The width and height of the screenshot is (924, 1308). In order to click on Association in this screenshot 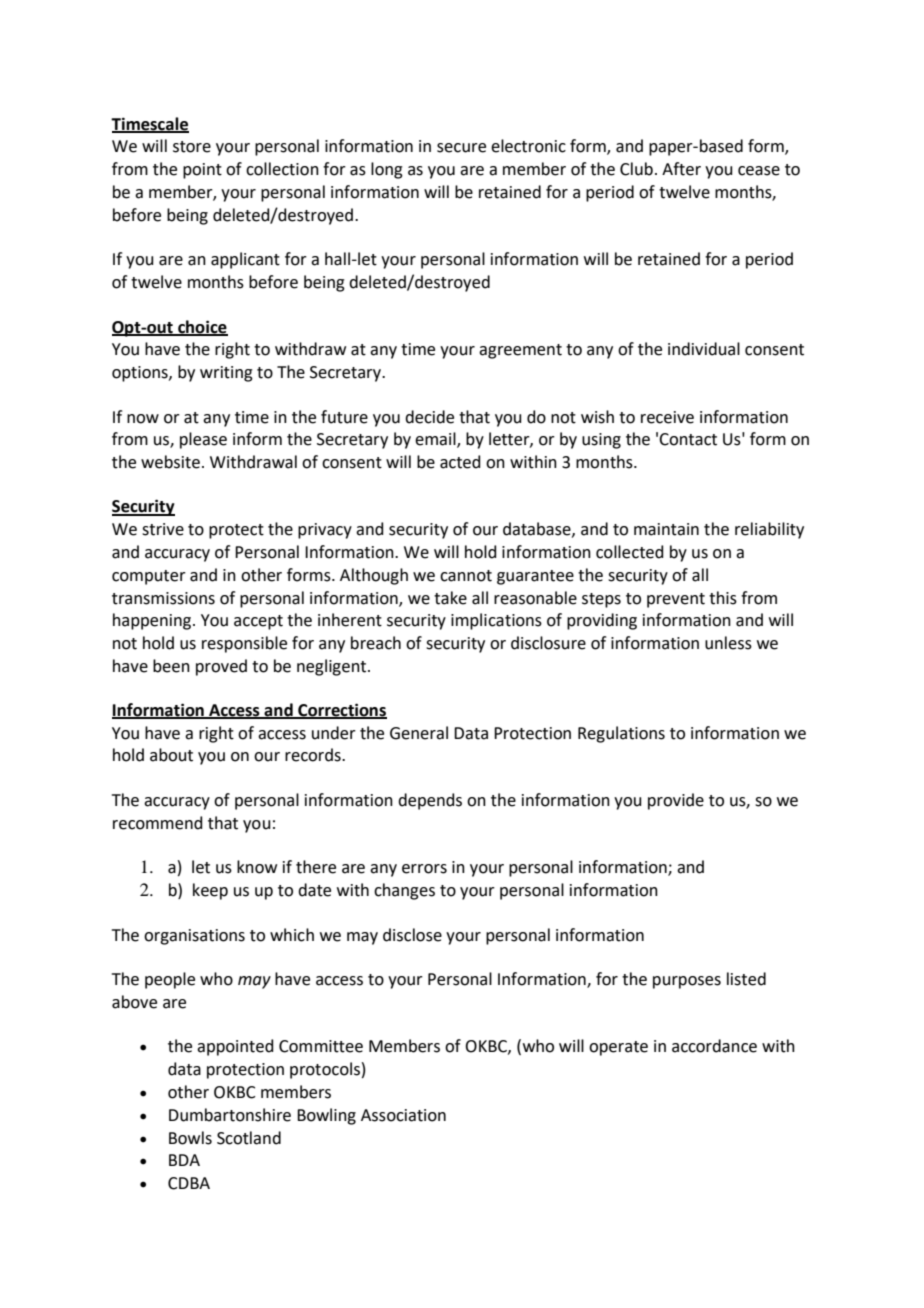, I will do `click(403, 1115)`.
